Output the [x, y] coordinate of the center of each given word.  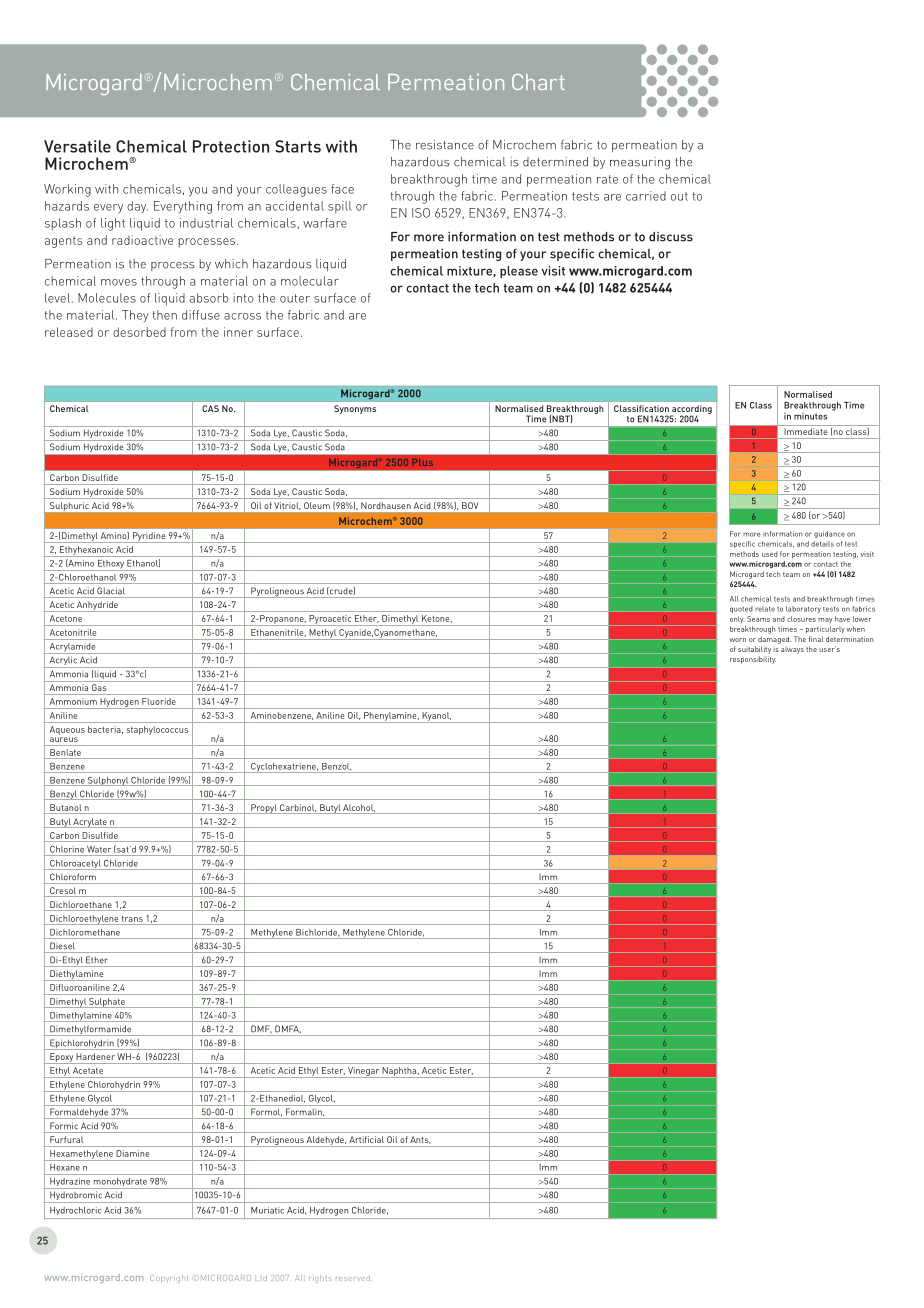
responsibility [753, 660]
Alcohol [358, 809]
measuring [640, 163]
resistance [445, 145]
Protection [231, 146]
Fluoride [158, 701]
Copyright [169, 1279]
